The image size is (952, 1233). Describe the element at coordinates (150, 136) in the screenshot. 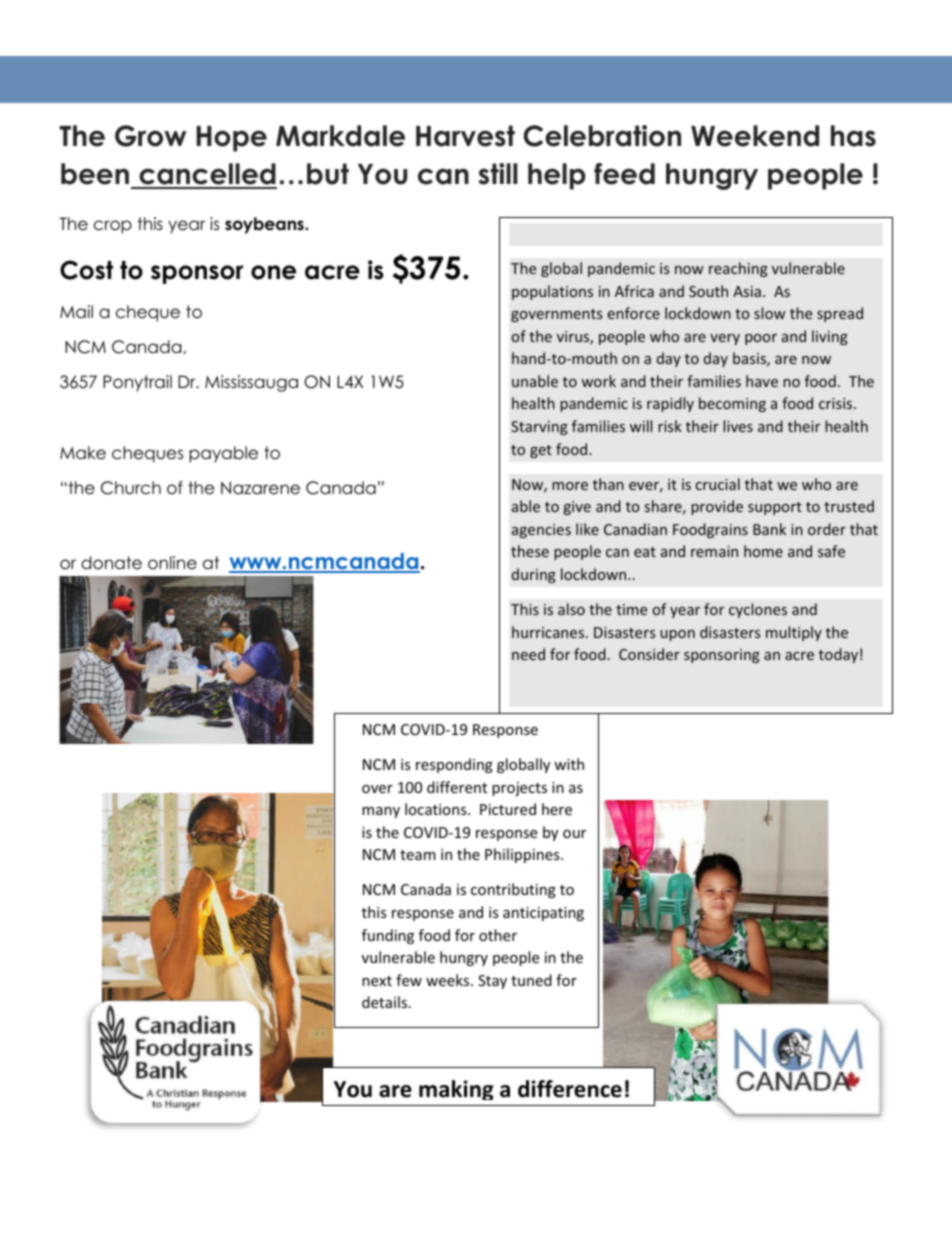

I see `Grow` at that location.
